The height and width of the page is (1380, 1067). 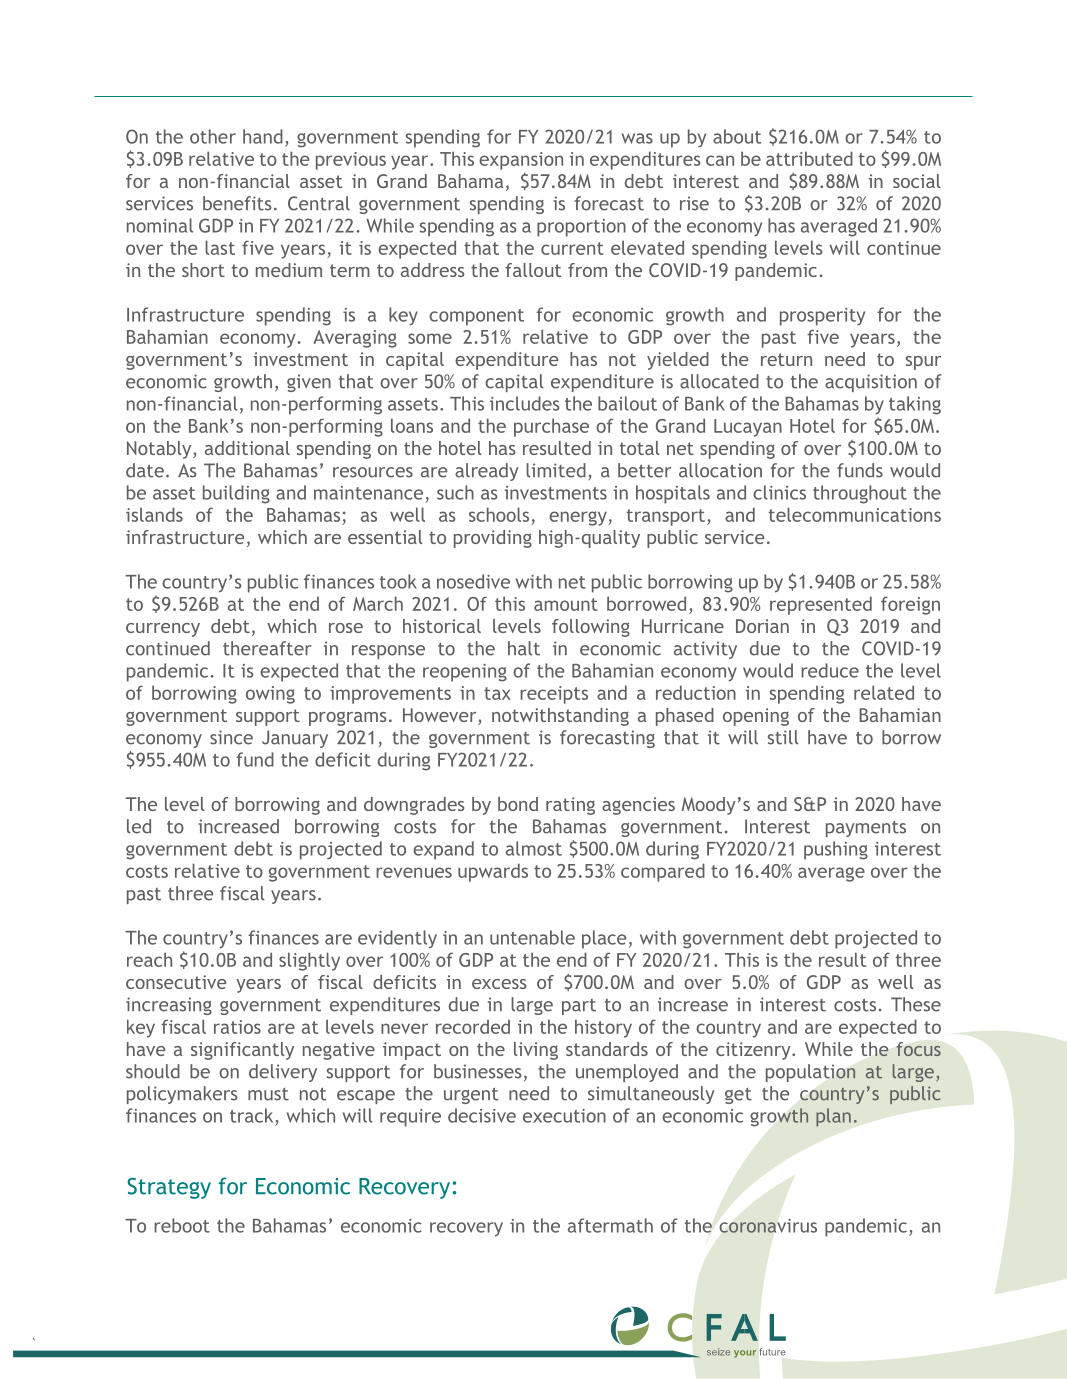 I want to click on Strategy, so click(x=169, y=1188).
